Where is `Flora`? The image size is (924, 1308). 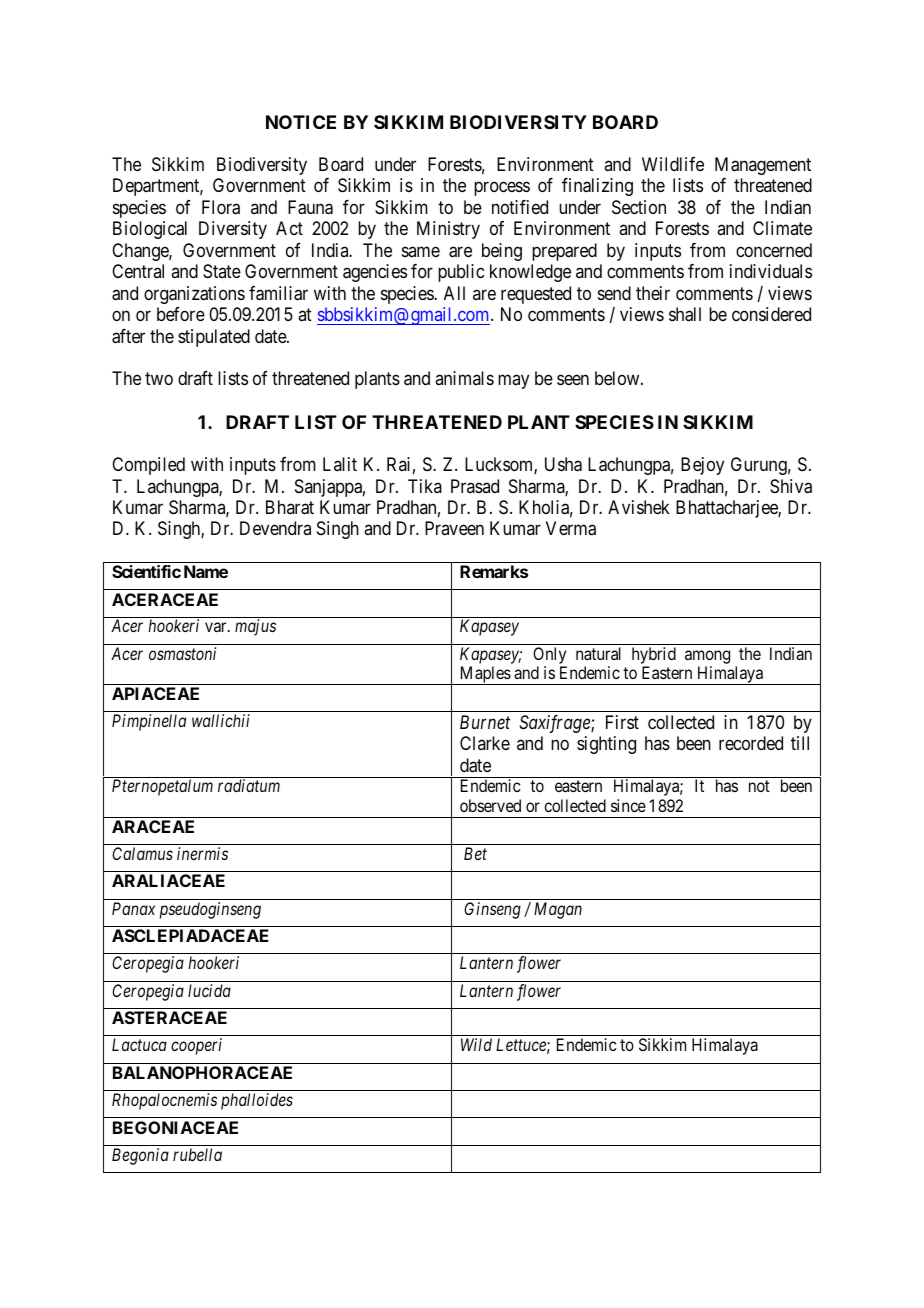 Flora is located at coordinates (221, 207).
